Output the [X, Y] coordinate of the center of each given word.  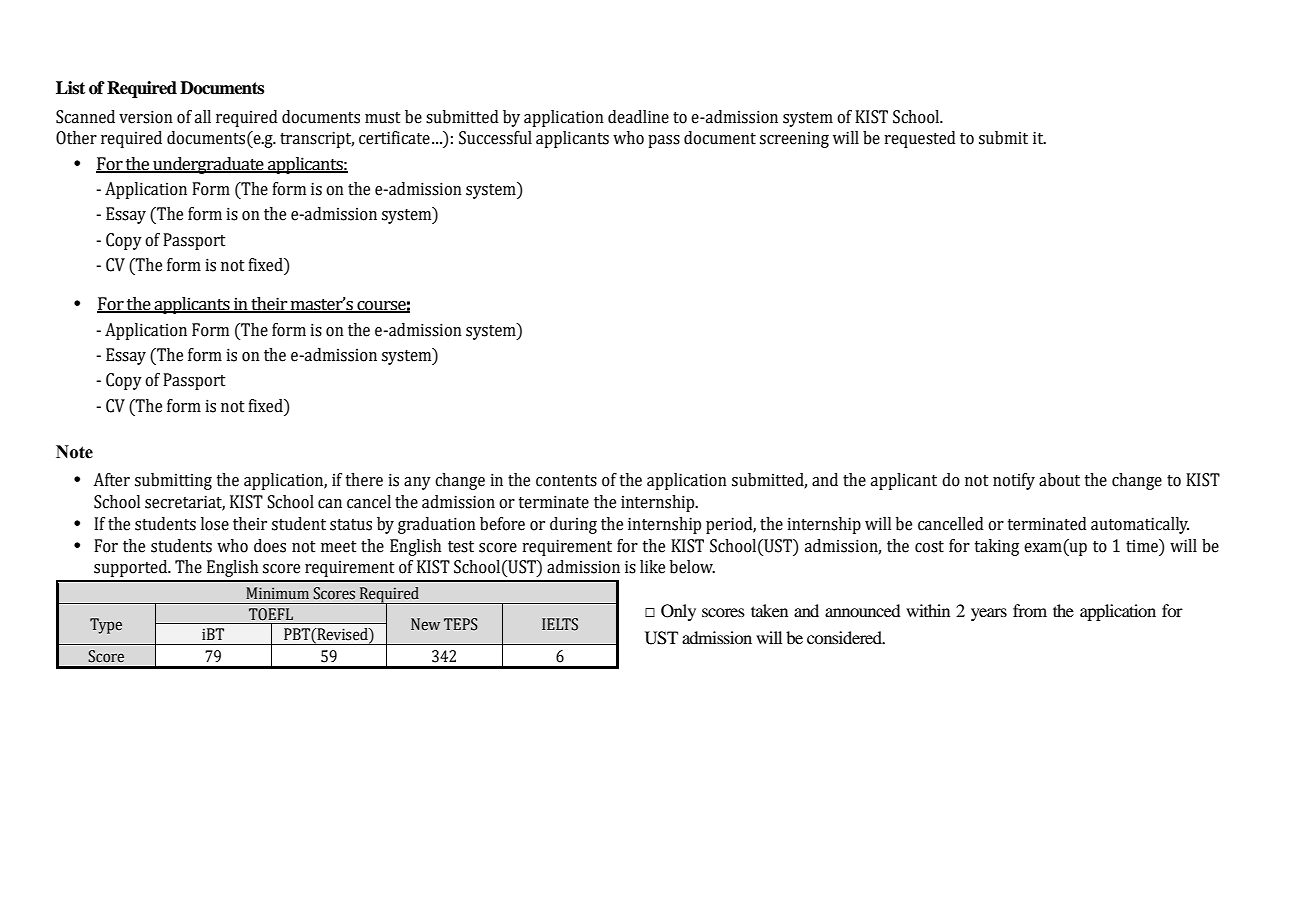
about [1059, 480]
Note [74, 452]
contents [566, 481]
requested [920, 139]
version [146, 117]
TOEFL [271, 614]
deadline [638, 117]
